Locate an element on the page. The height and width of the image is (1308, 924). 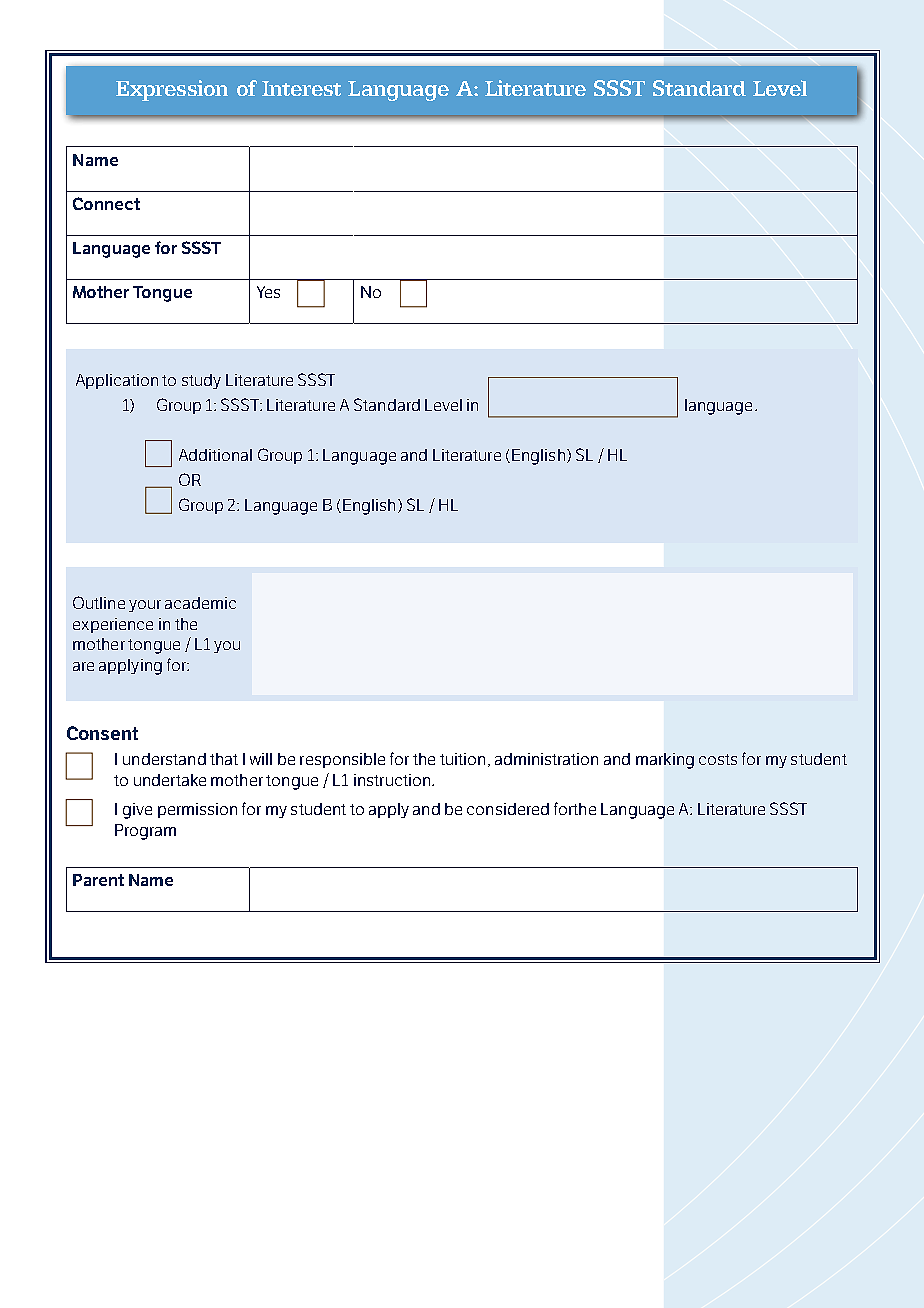
Expression is located at coordinates (172, 90).
